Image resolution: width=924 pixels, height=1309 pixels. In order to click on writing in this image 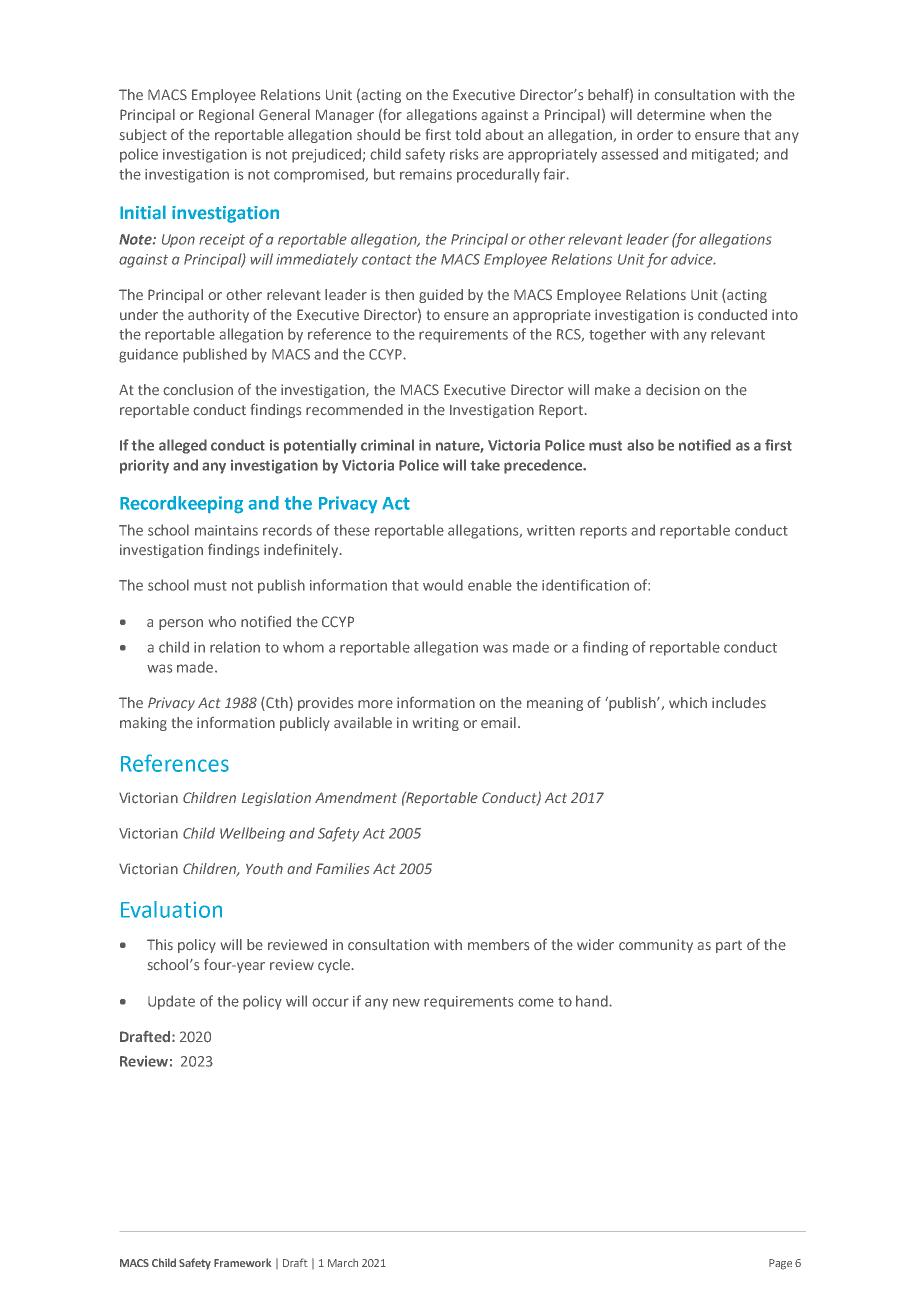, I will do `click(436, 724)`.
